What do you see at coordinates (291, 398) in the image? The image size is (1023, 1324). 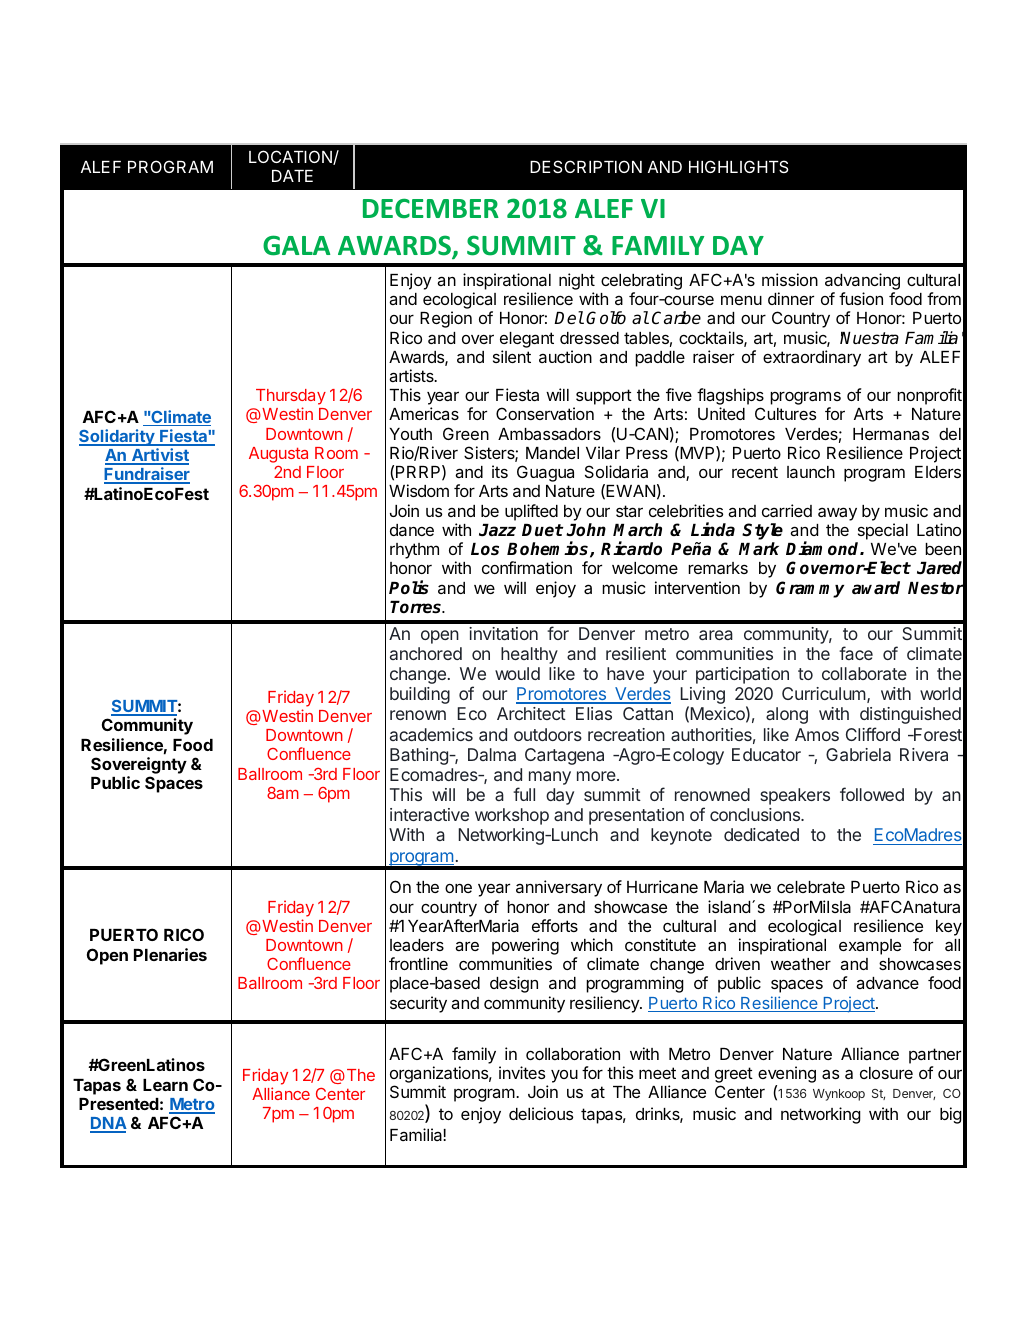 I see `Thursday` at bounding box center [291, 398].
